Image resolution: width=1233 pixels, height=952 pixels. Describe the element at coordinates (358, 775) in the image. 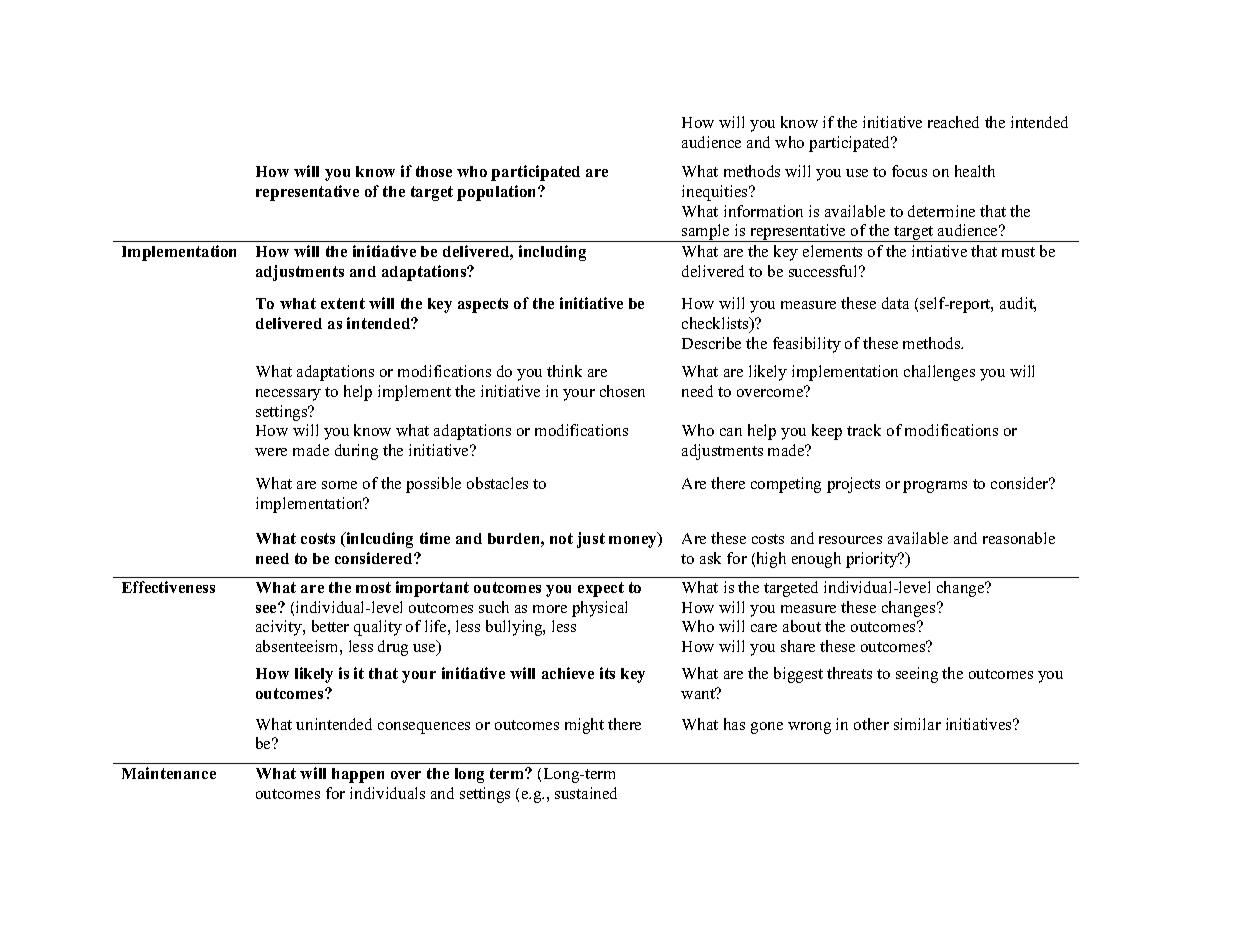

I see `happen` at that location.
